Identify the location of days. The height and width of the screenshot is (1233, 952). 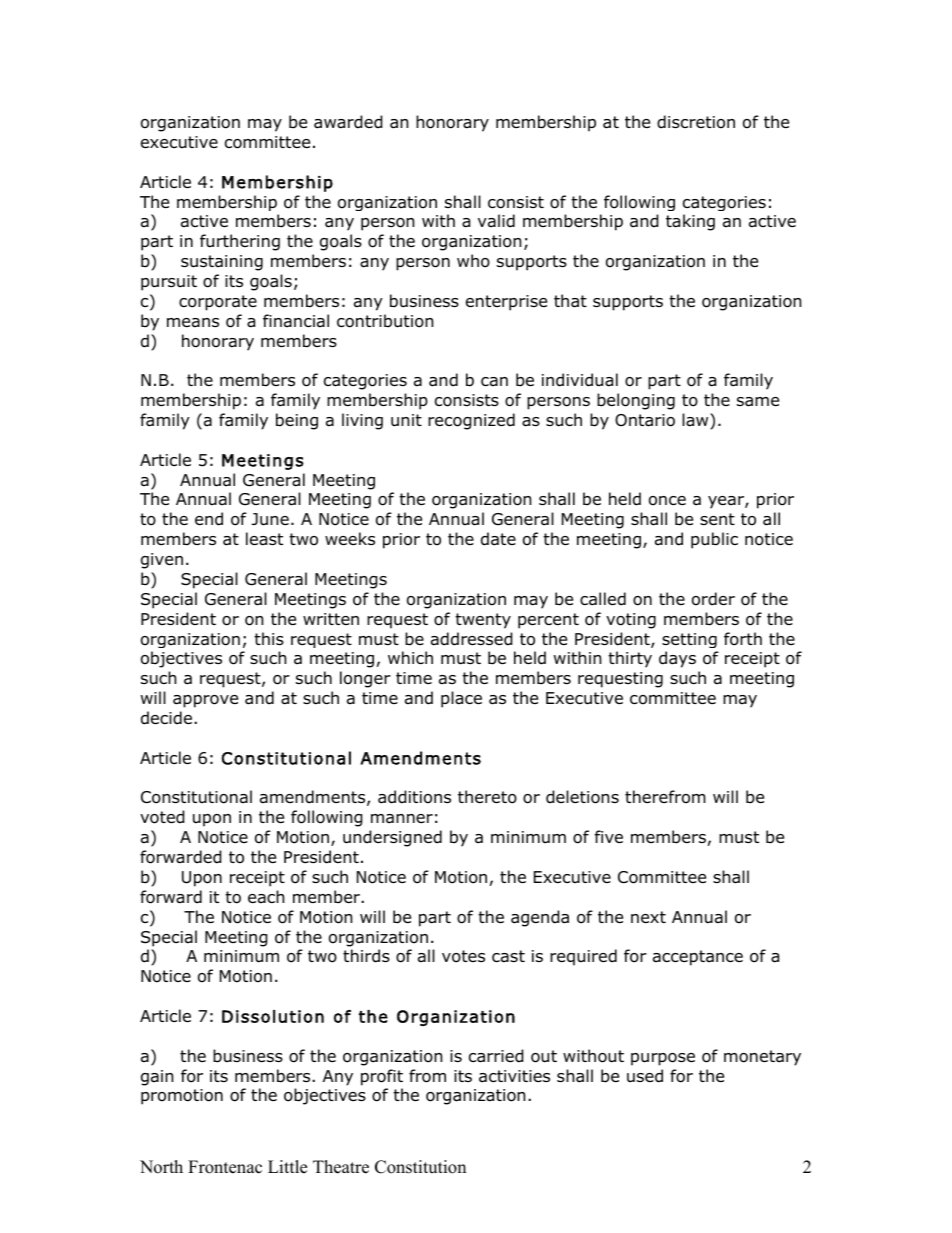
(677, 659).
